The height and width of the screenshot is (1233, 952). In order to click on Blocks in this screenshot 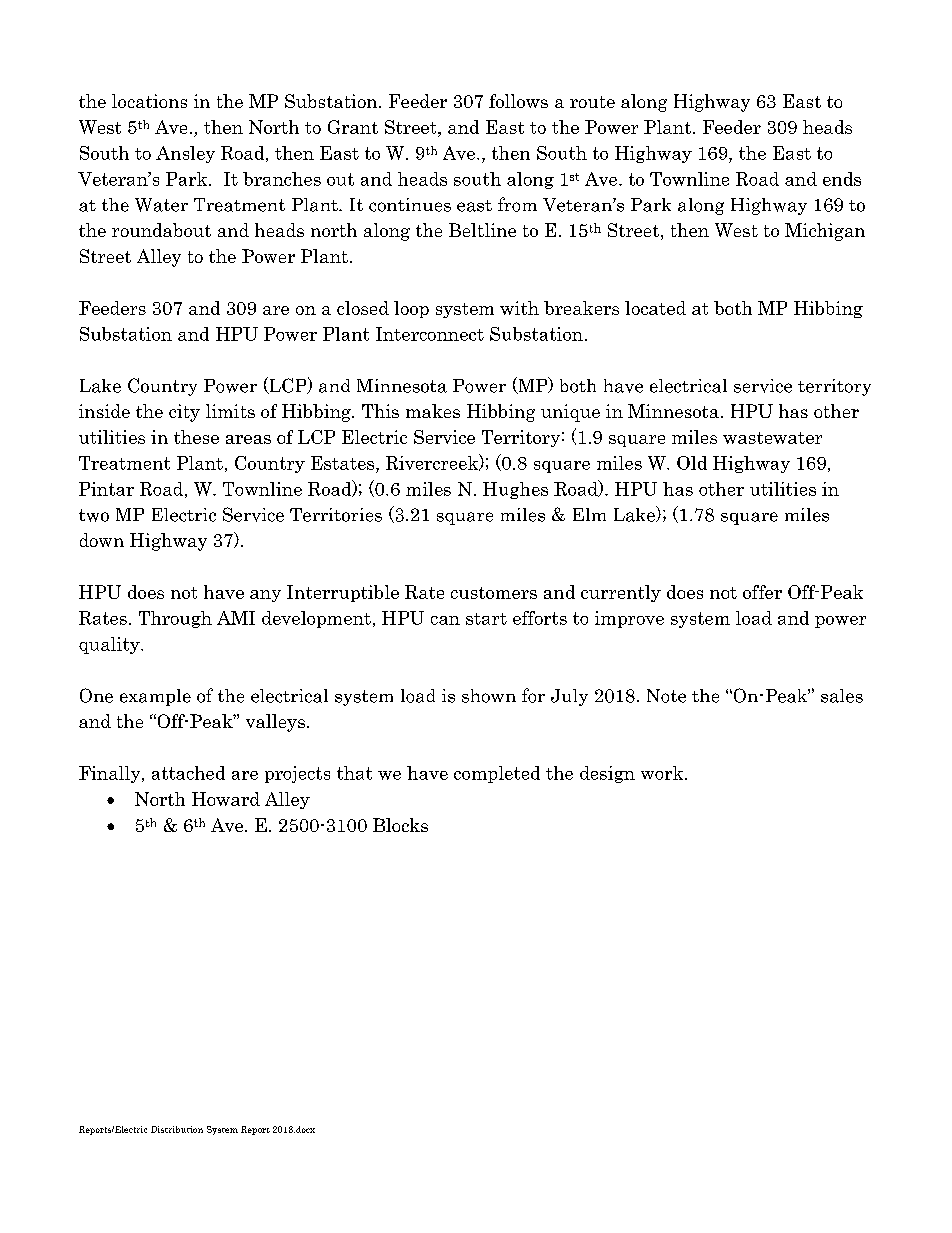, I will do `click(400, 825)`.
